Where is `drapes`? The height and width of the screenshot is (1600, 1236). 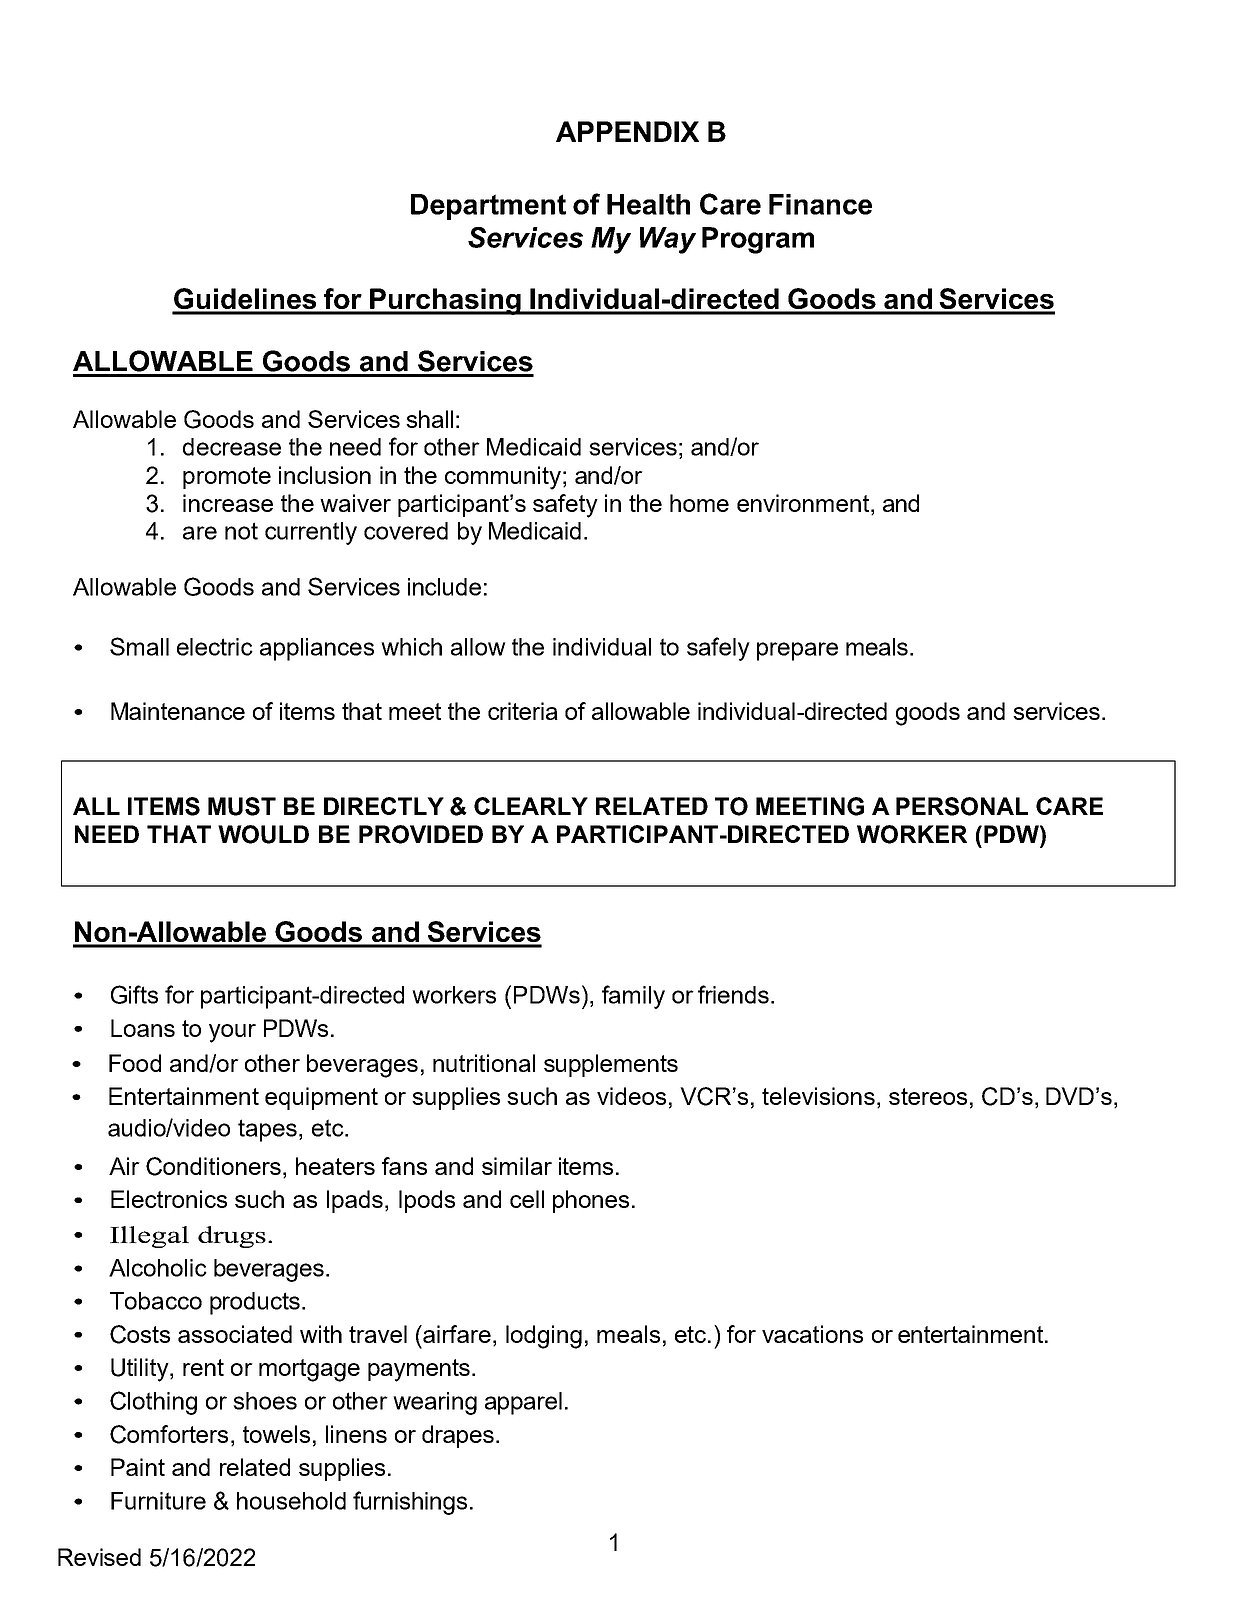 drapes is located at coordinates (458, 1436).
